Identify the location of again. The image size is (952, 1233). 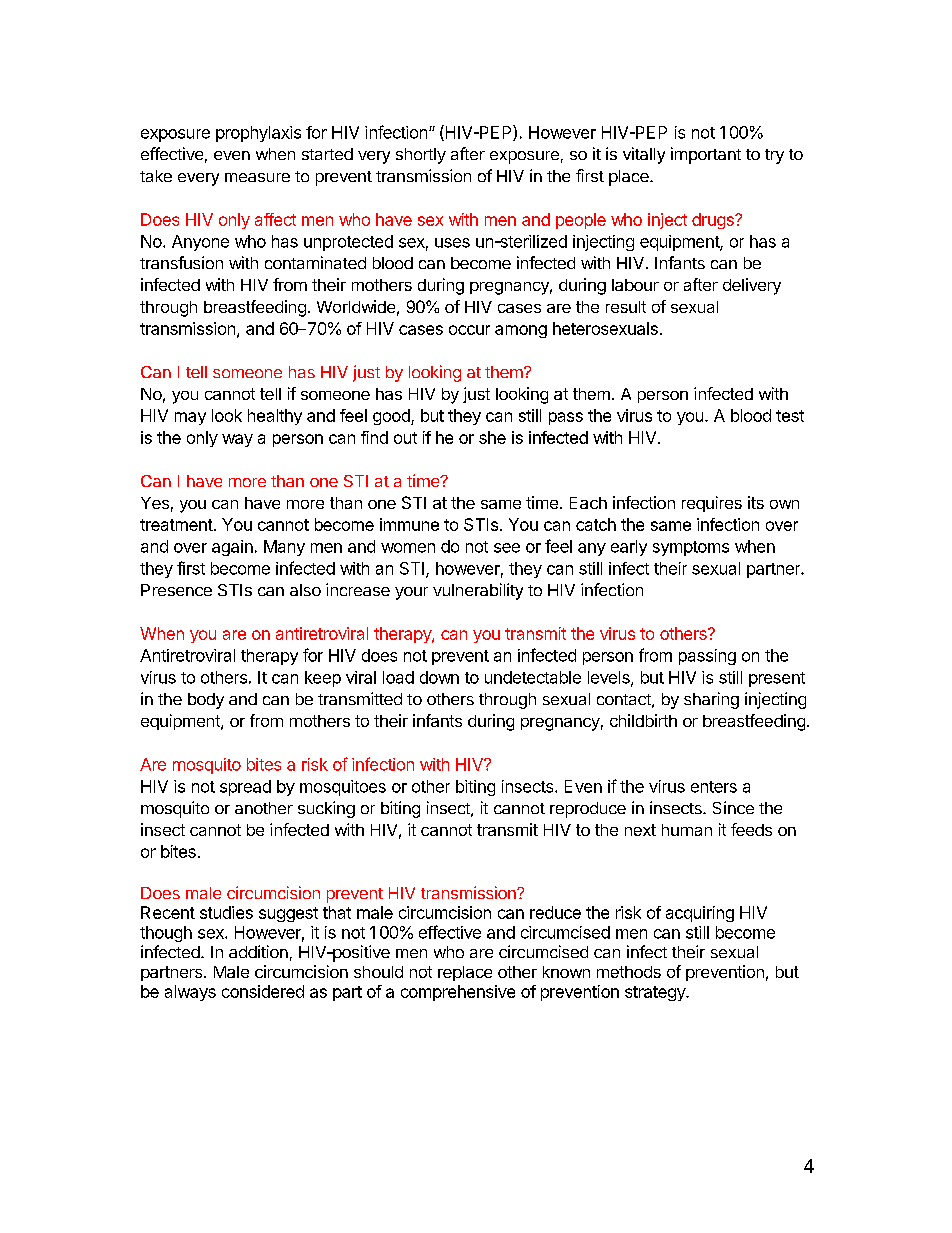
(232, 548).
